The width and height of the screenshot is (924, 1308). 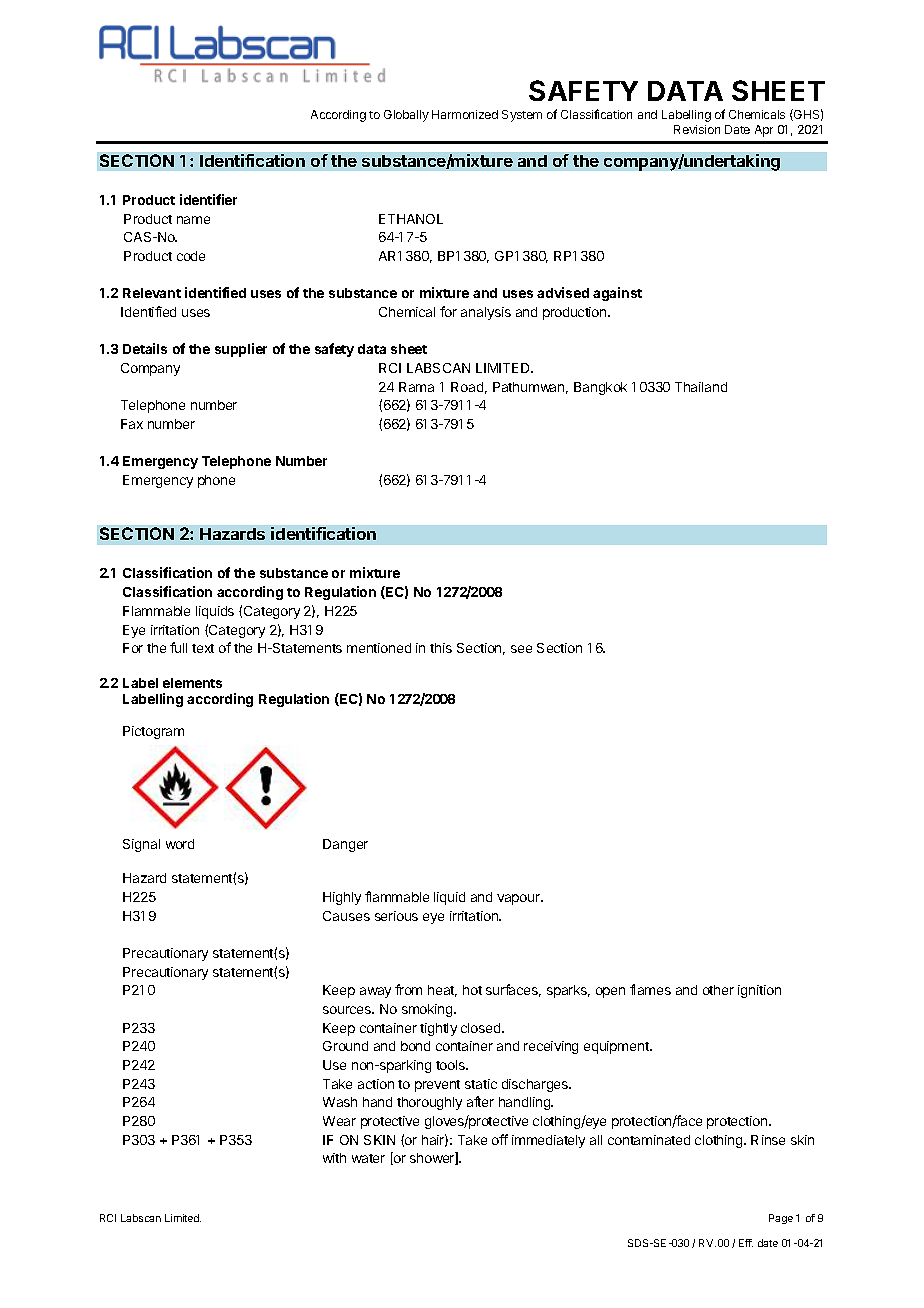 What do you see at coordinates (701, 387) in the screenshot?
I see `Thailand` at bounding box center [701, 387].
